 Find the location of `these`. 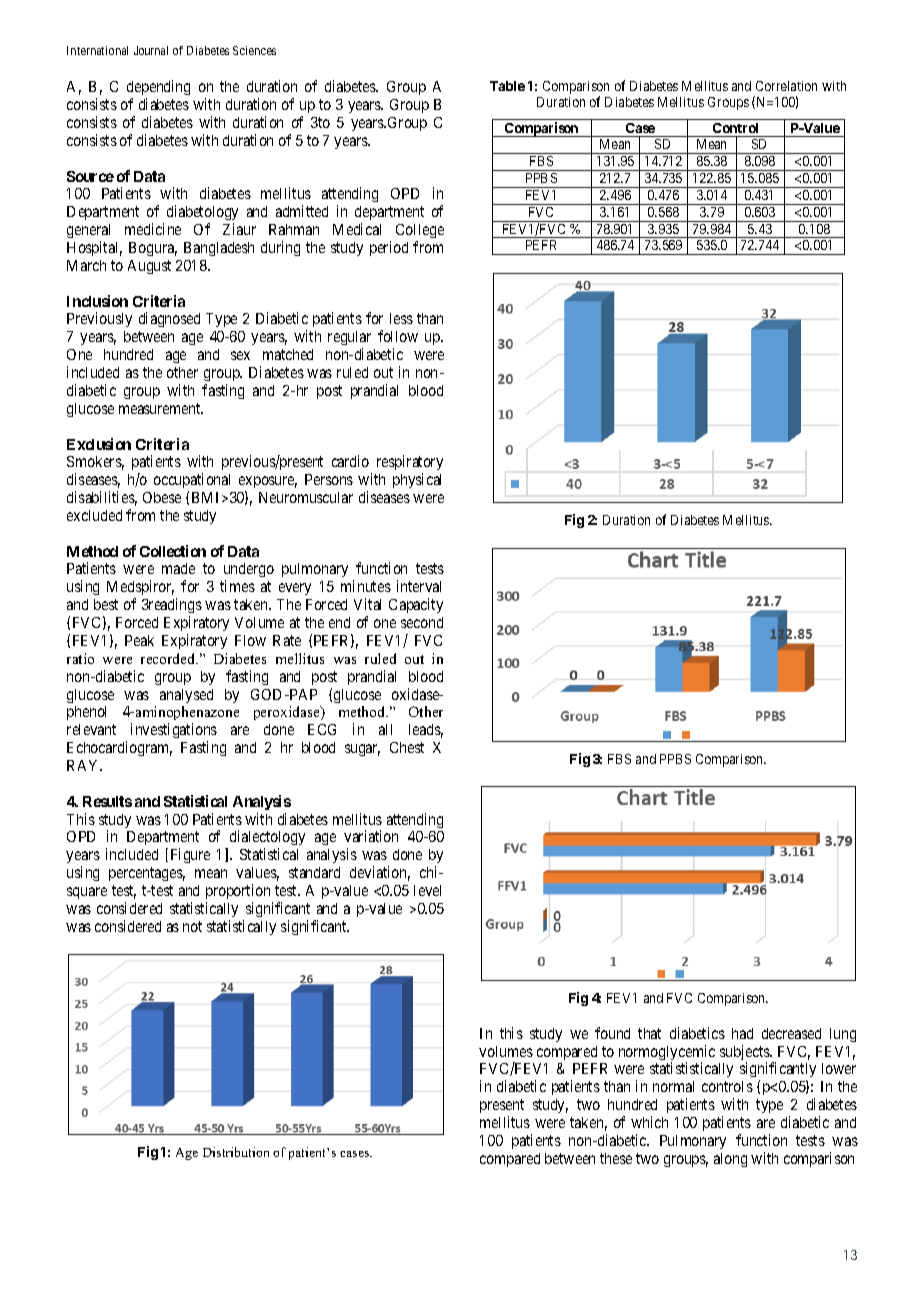

these is located at coordinates (616, 1158).
